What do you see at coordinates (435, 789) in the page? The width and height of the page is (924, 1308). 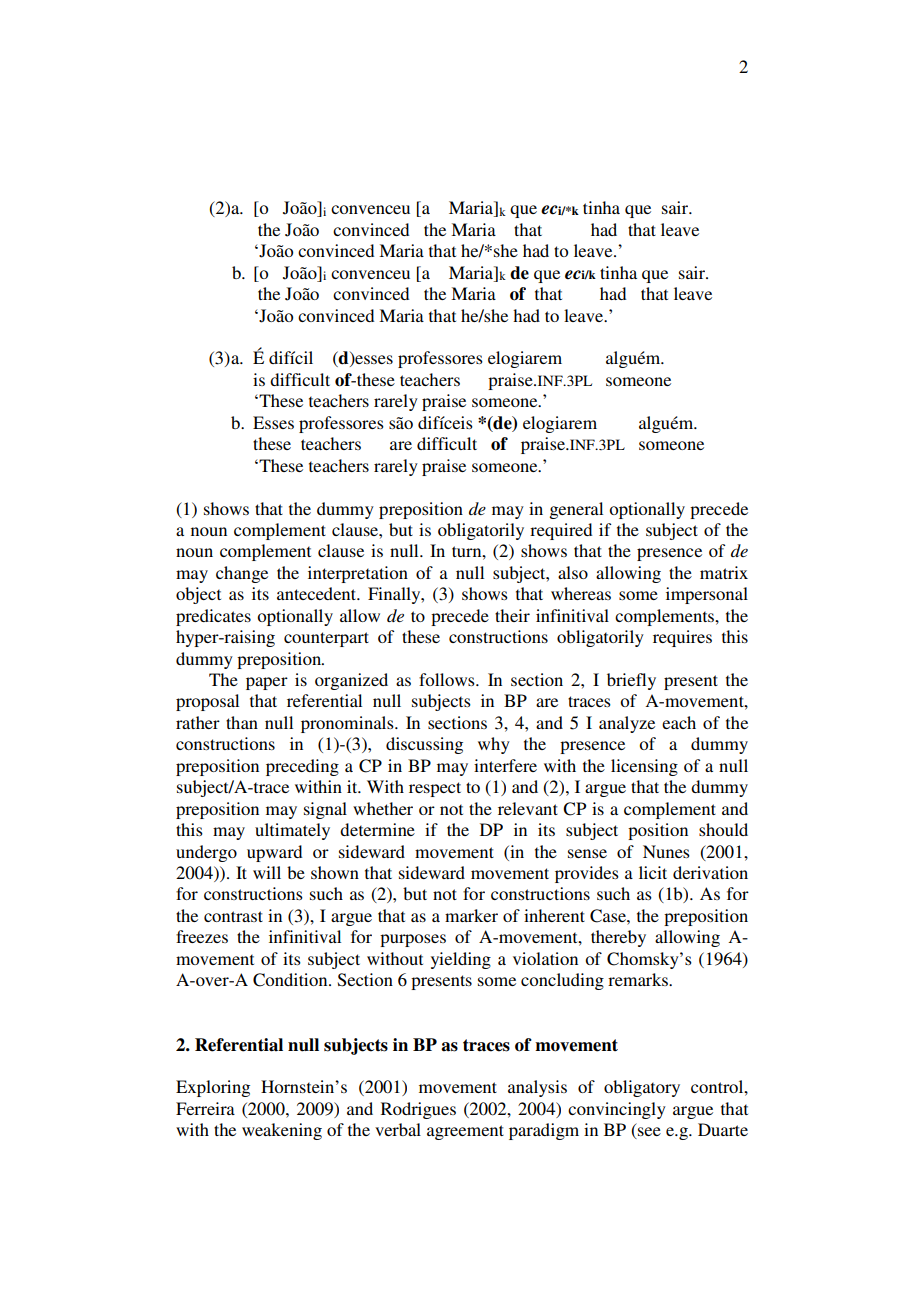 I see `respect` at bounding box center [435, 789].
